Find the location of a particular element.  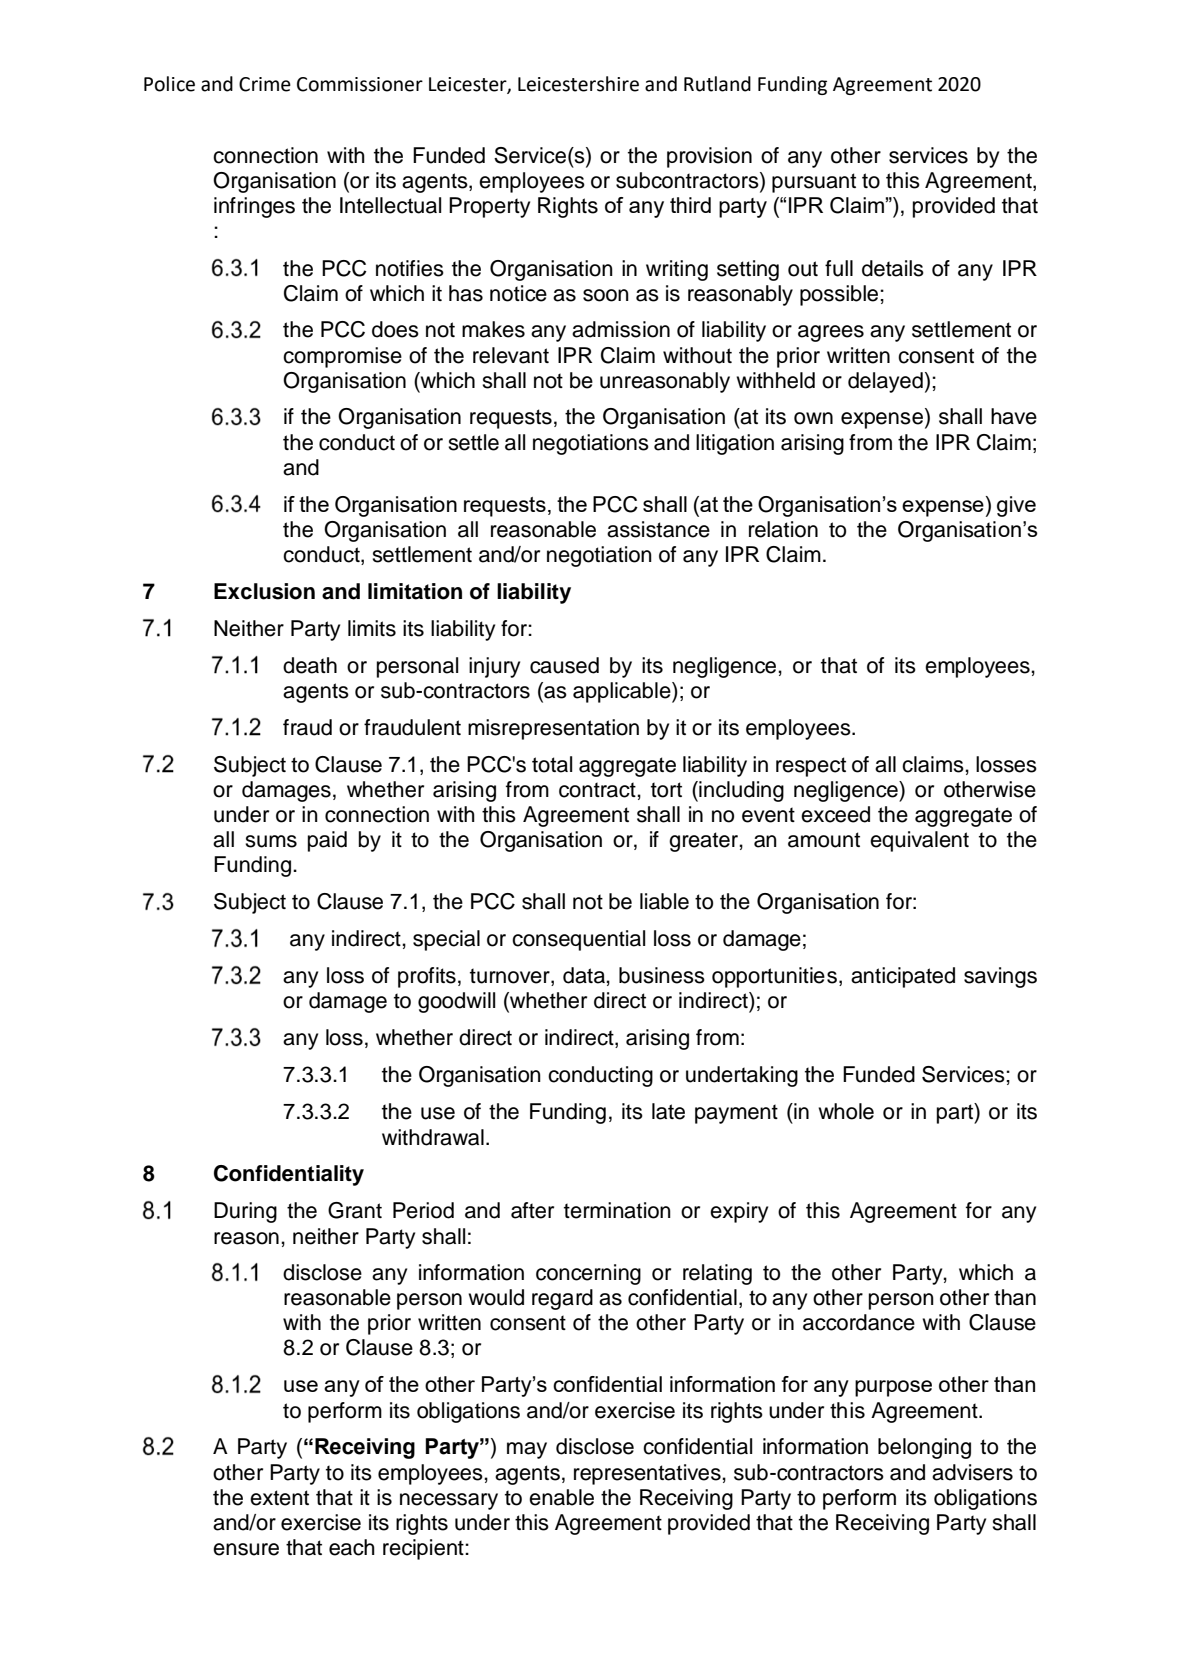

During is located at coordinates (245, 1212).
